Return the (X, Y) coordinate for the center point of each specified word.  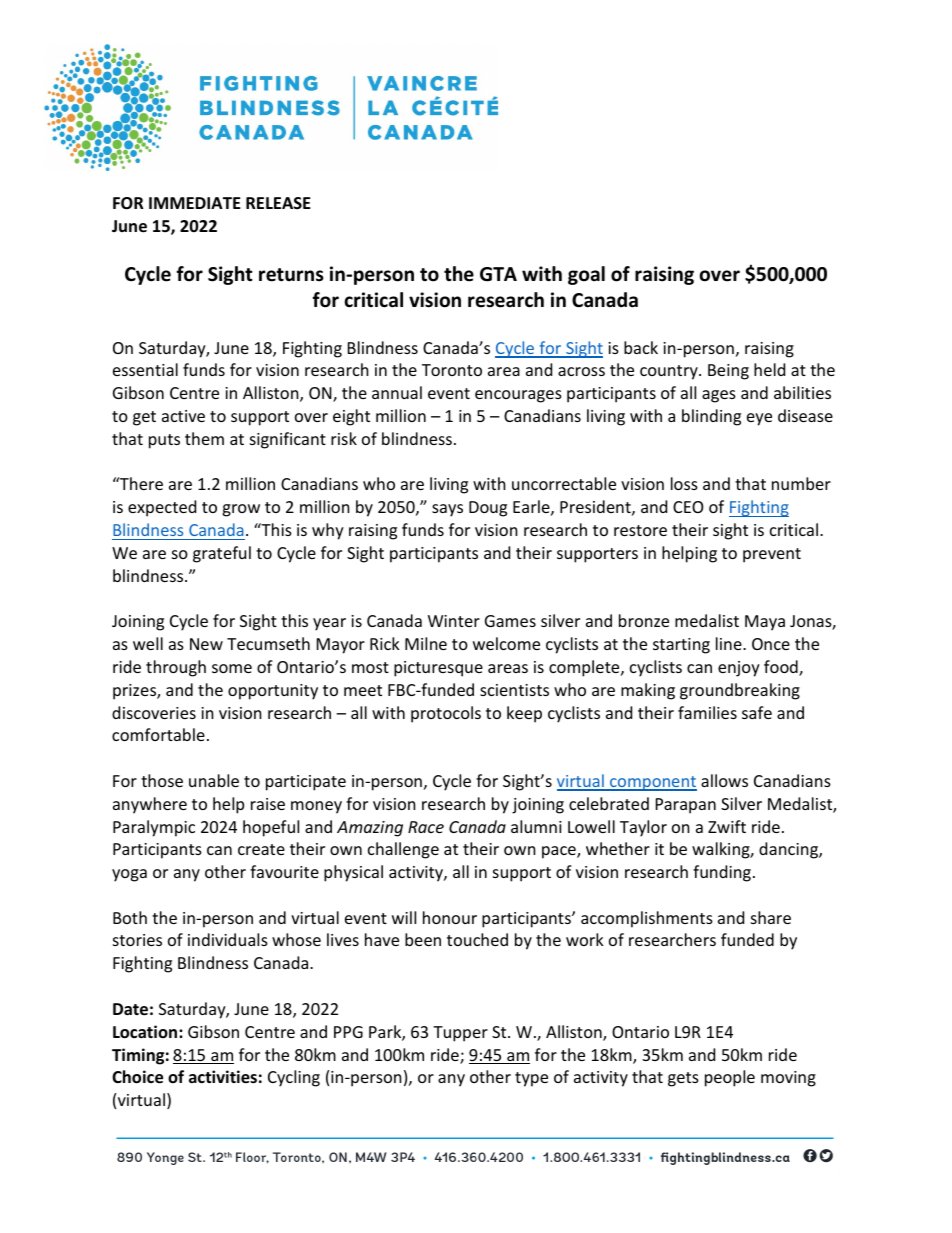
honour (450, 917)
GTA (498, 274)
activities (223, 1077)
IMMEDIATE (195, 203)
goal (586, 275)
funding (722, 873)
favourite (284, 871)
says (447, 510)
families (707, 712)
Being (728, 372)
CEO (688, 507)
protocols (446, 714)
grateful (222, 554)
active (183, 416)
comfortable (158, 734)
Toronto (452, 370)
